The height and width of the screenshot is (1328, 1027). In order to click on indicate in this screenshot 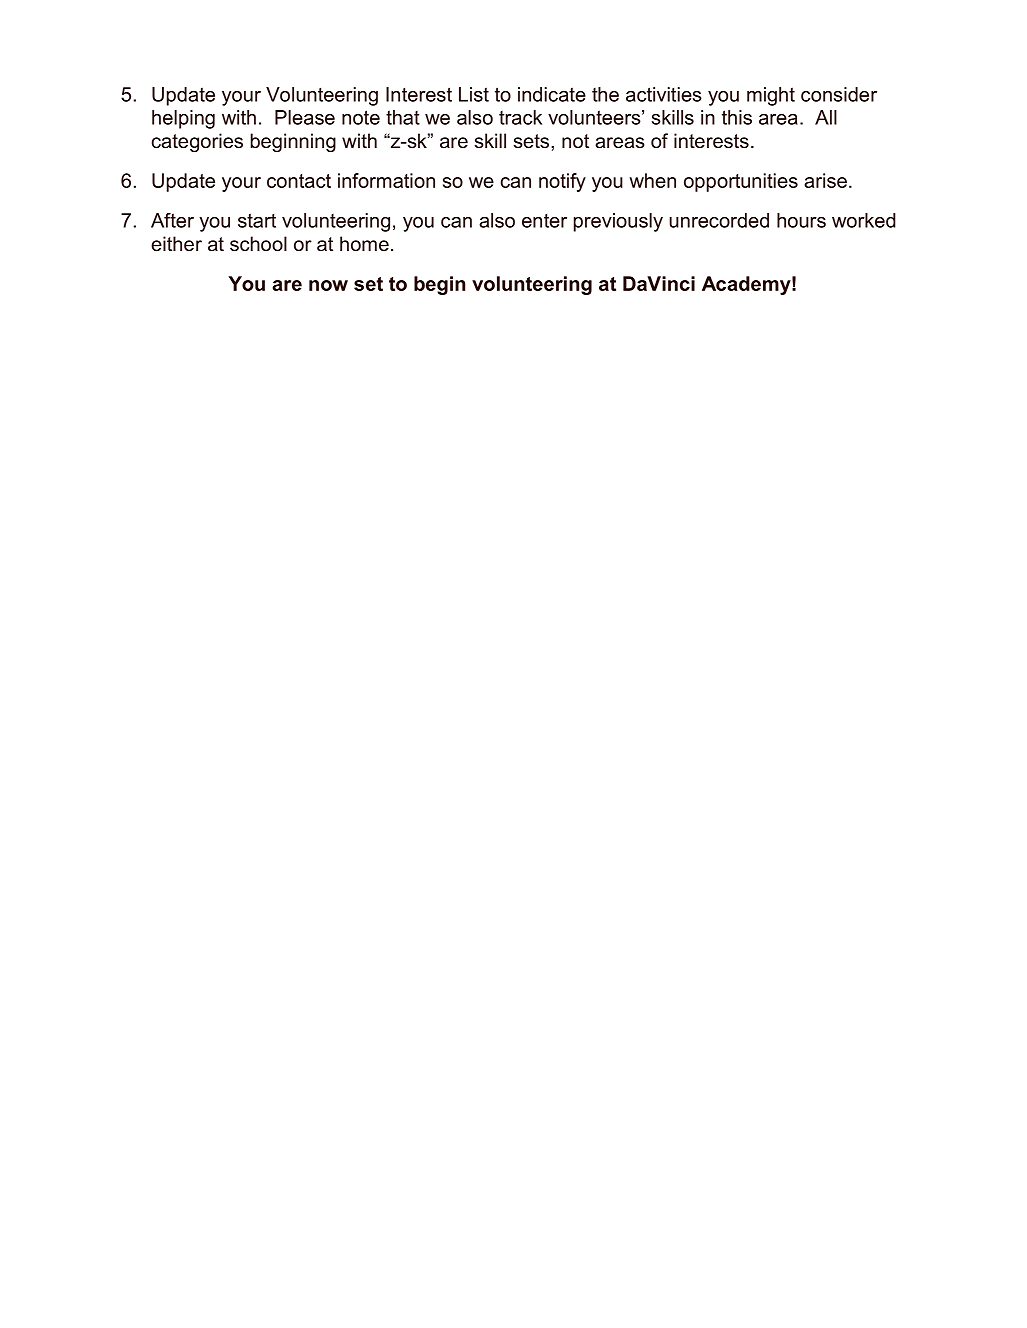, I will do `click(552, 94)`.
